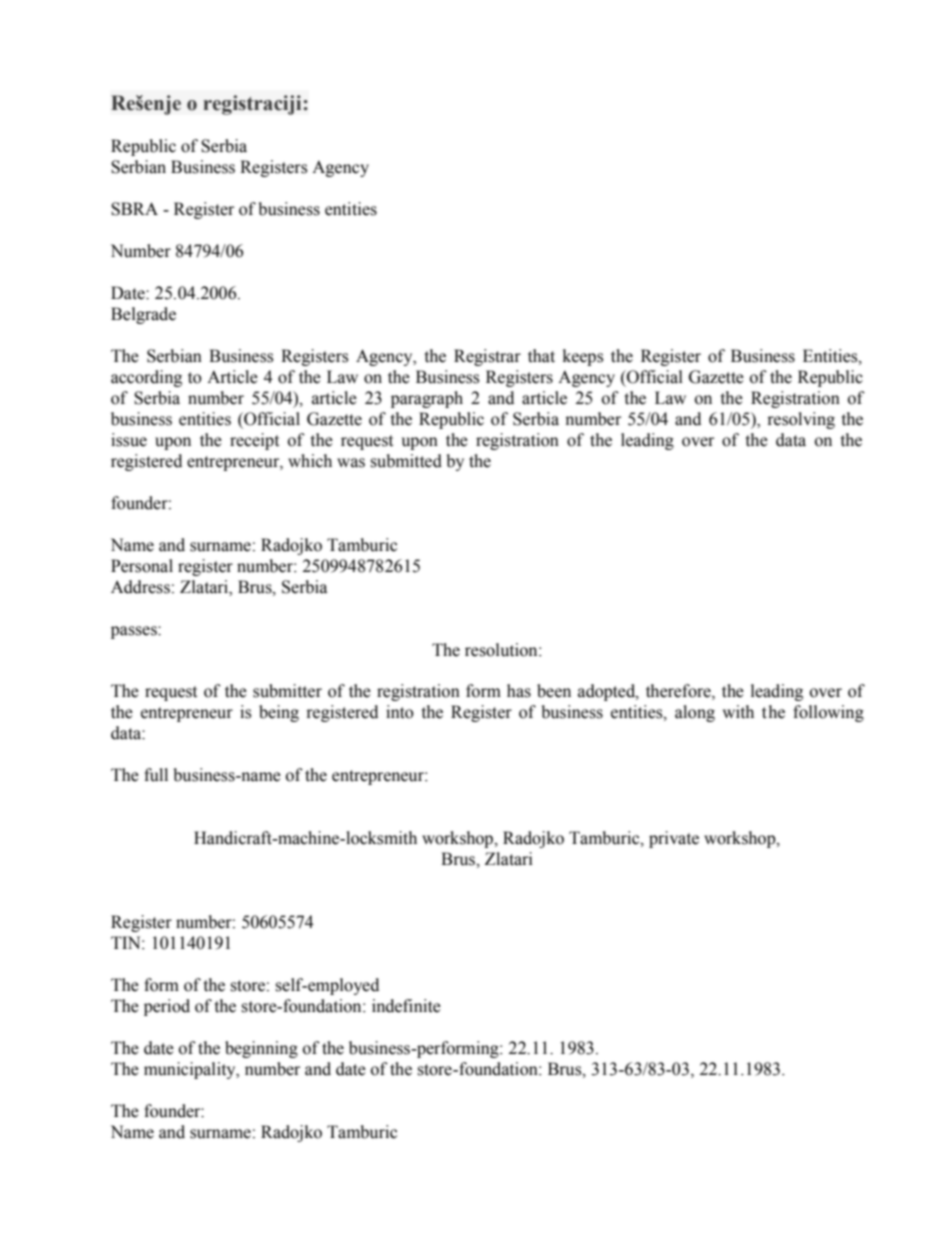  What do you see at coordinates (406, 1006) in the image?
I see `indefinite` at bounding box center [406, 1006].
